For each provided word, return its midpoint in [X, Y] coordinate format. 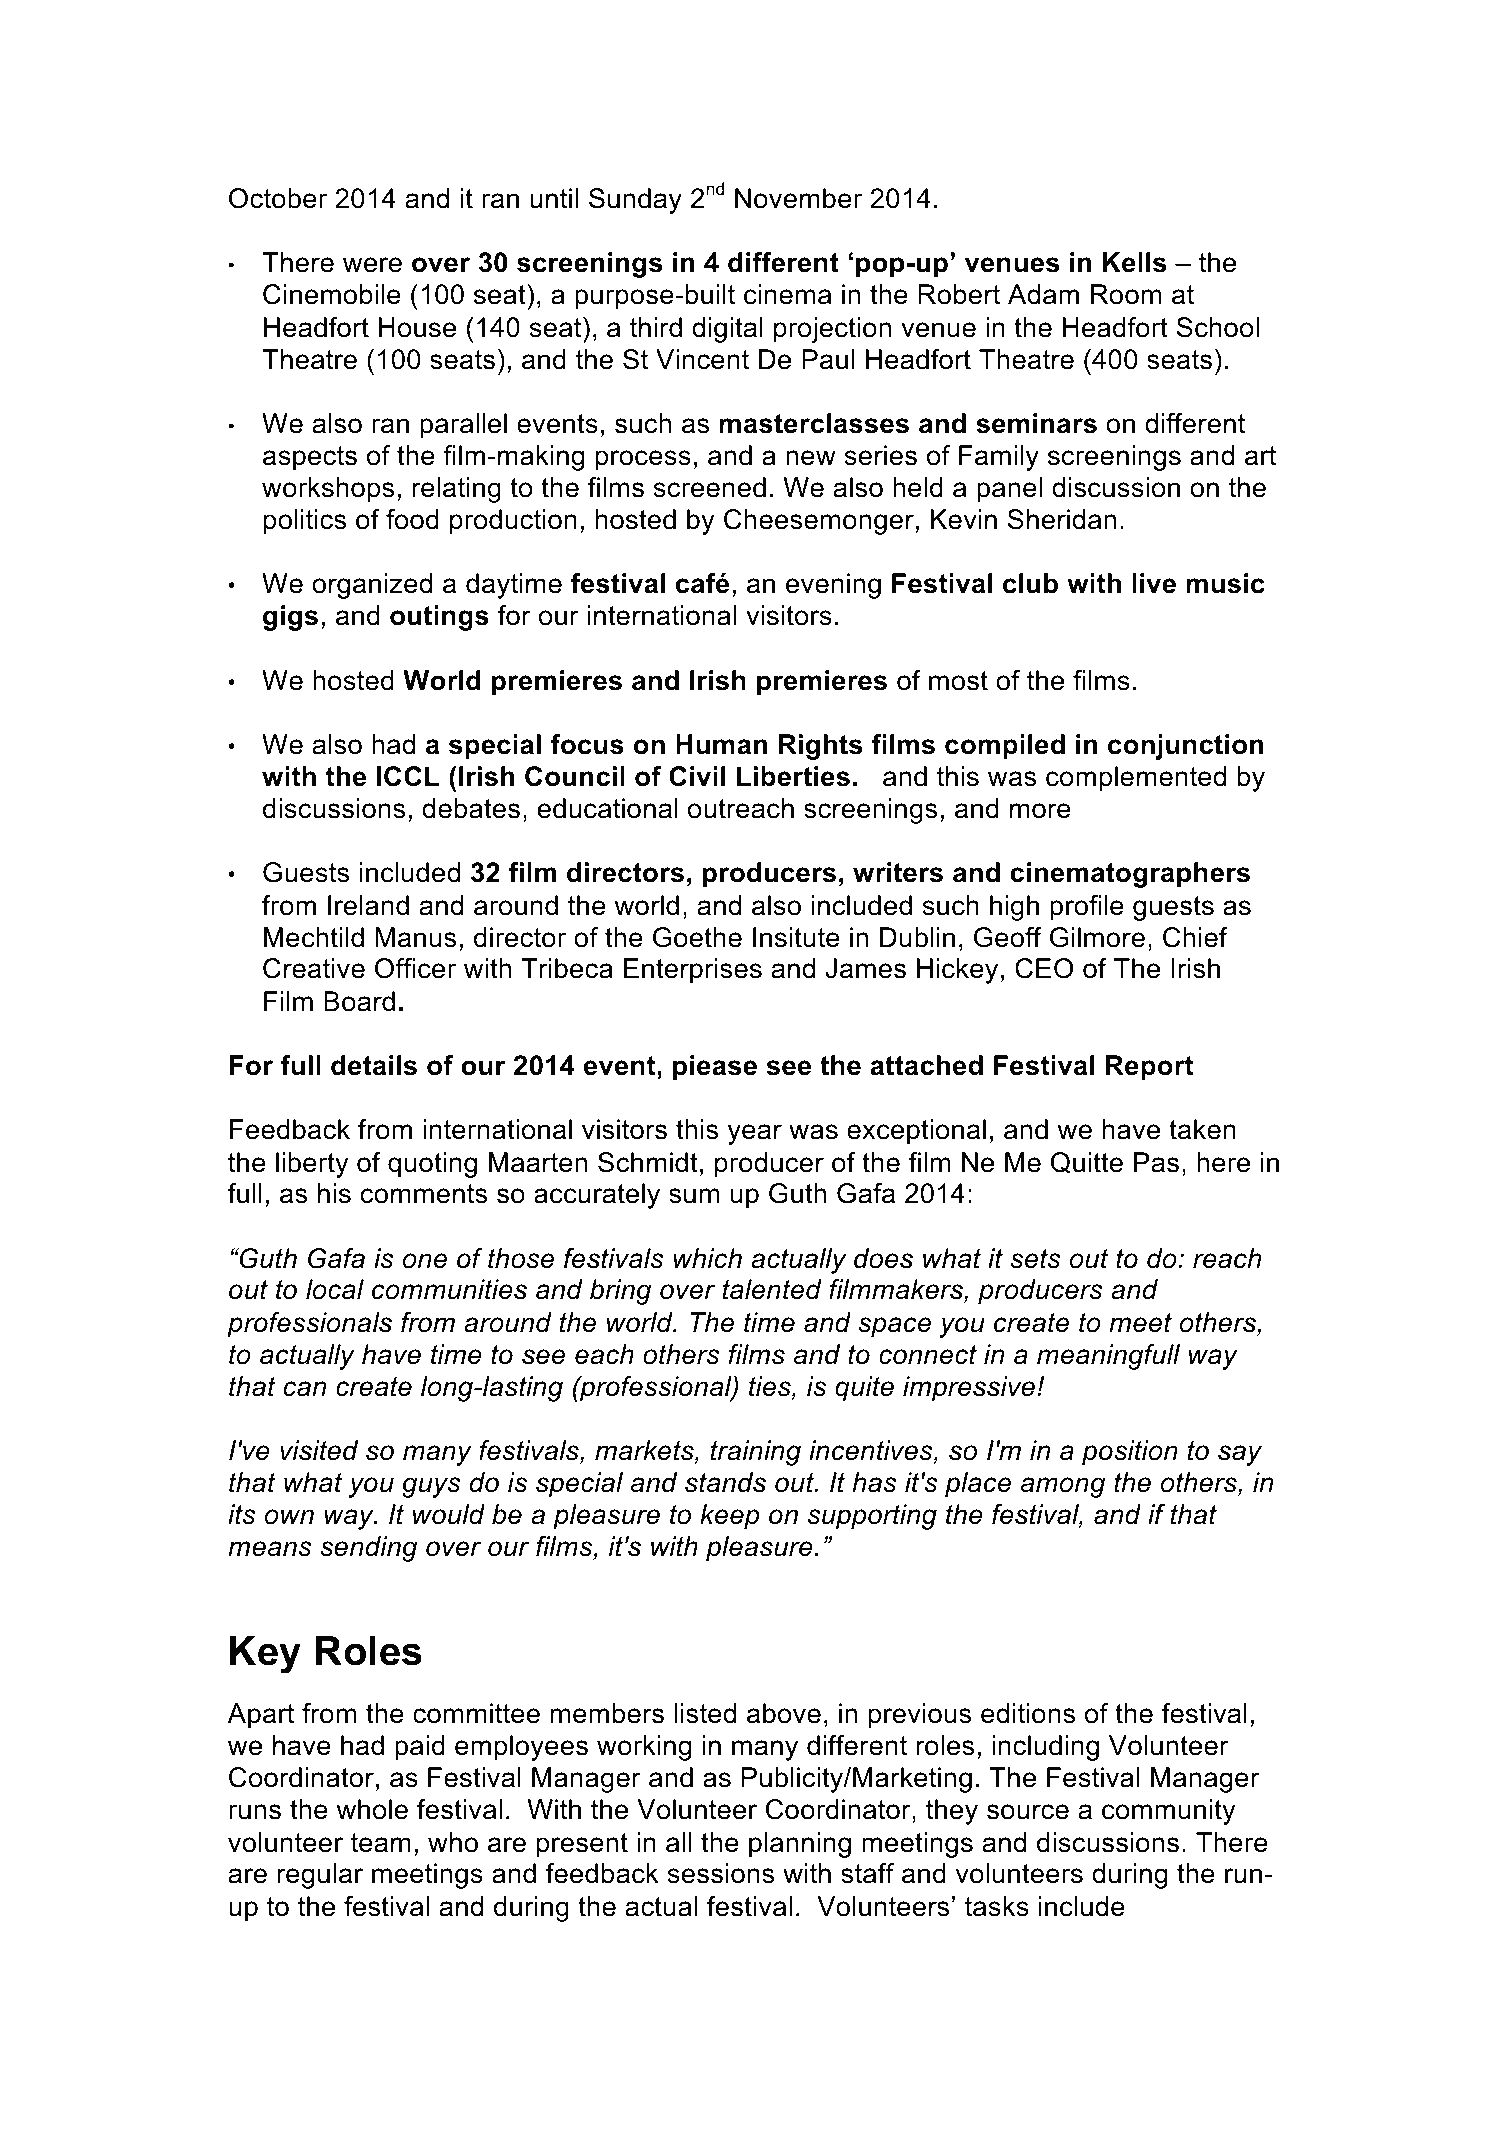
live [1154, 583]
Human [721, 744]
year [755, 1134]
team [381, 1843]
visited [319, 1450]
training [756, 1453]
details [374, 1065]
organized [372, 586]
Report [1150, 1068]
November [798, 198]
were [372, 265]
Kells [1134, 262]
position [1130, 1453]
